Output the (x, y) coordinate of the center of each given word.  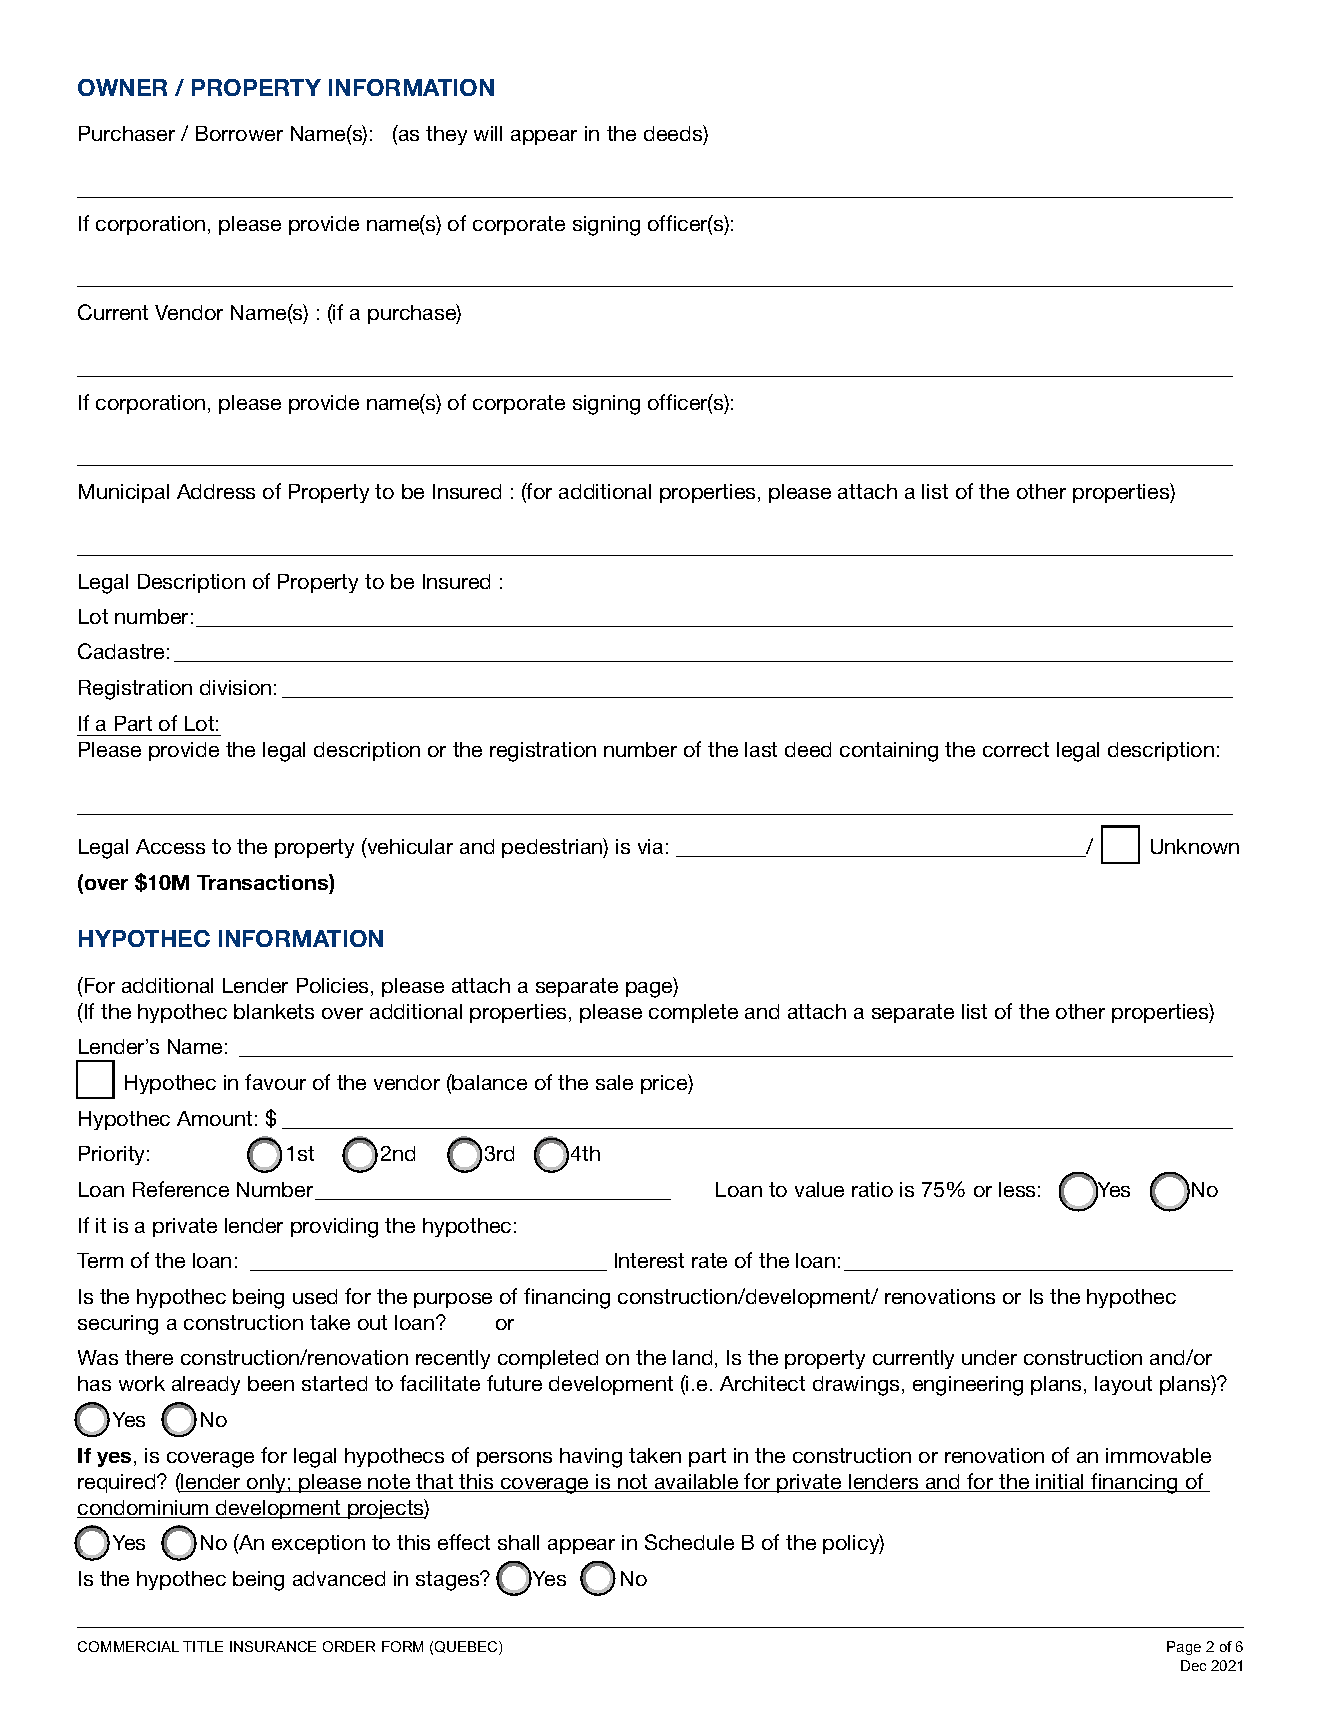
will (488, 133)
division (235, 687)
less (1017, 1189)
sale (614, 1082)
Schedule (689, 1542)
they (446, 135)
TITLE (203, 1646)
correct (1016, 749)
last (761, 749)
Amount (214, 1118)
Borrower (239, 133)
